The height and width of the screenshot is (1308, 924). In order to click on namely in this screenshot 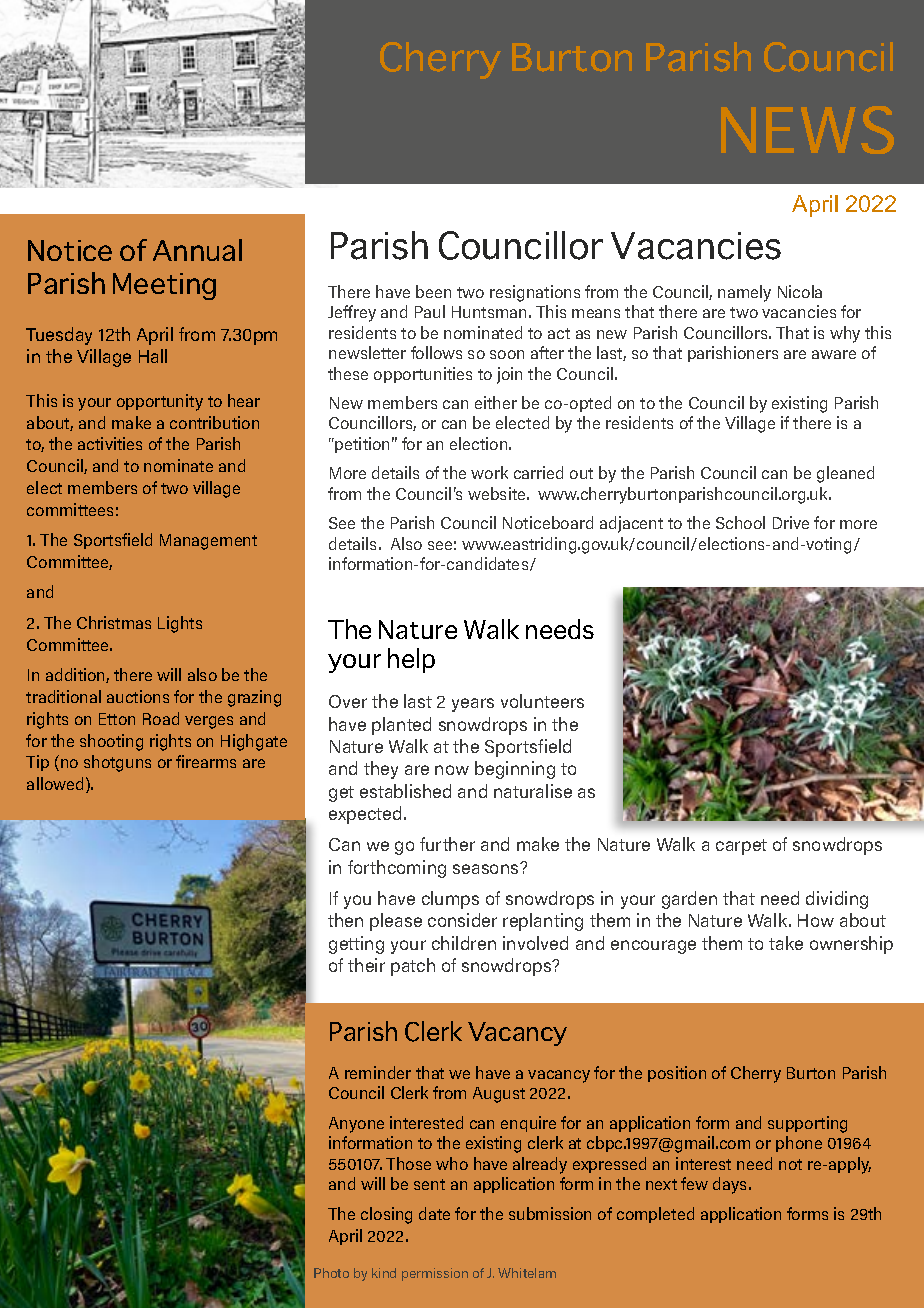, I will do `click(744, 293)`.
